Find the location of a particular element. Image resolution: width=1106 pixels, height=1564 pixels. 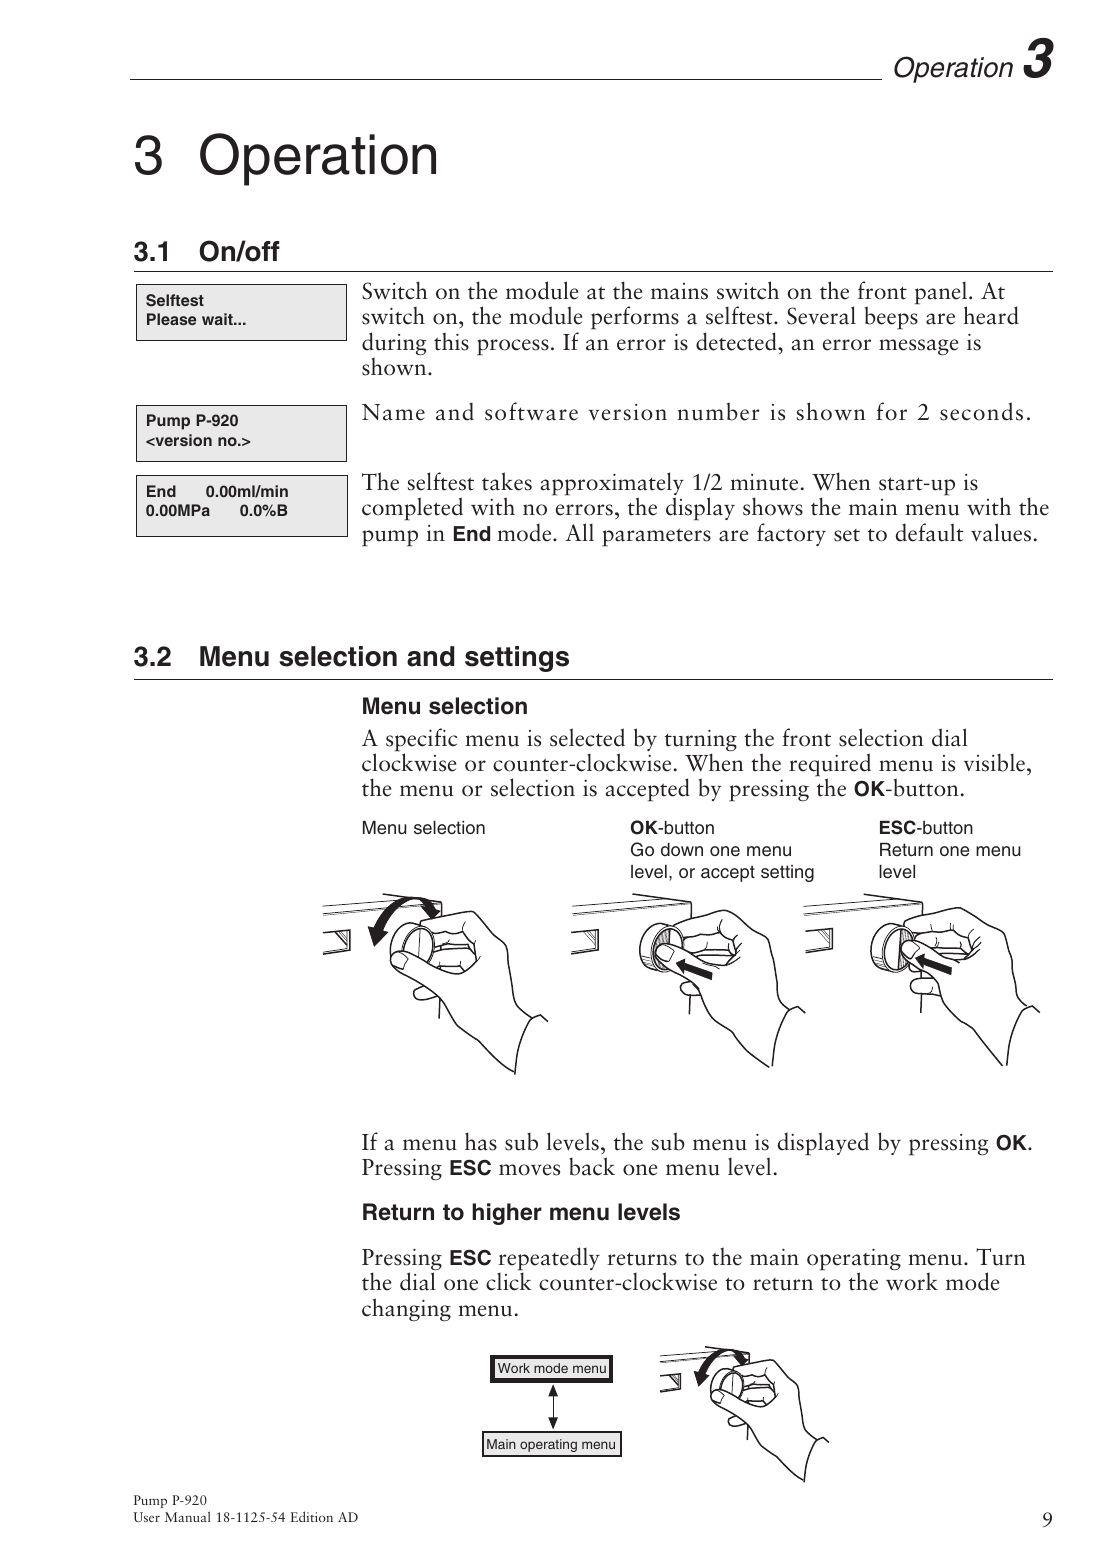

changing is located at coordinates (406, 1310).
